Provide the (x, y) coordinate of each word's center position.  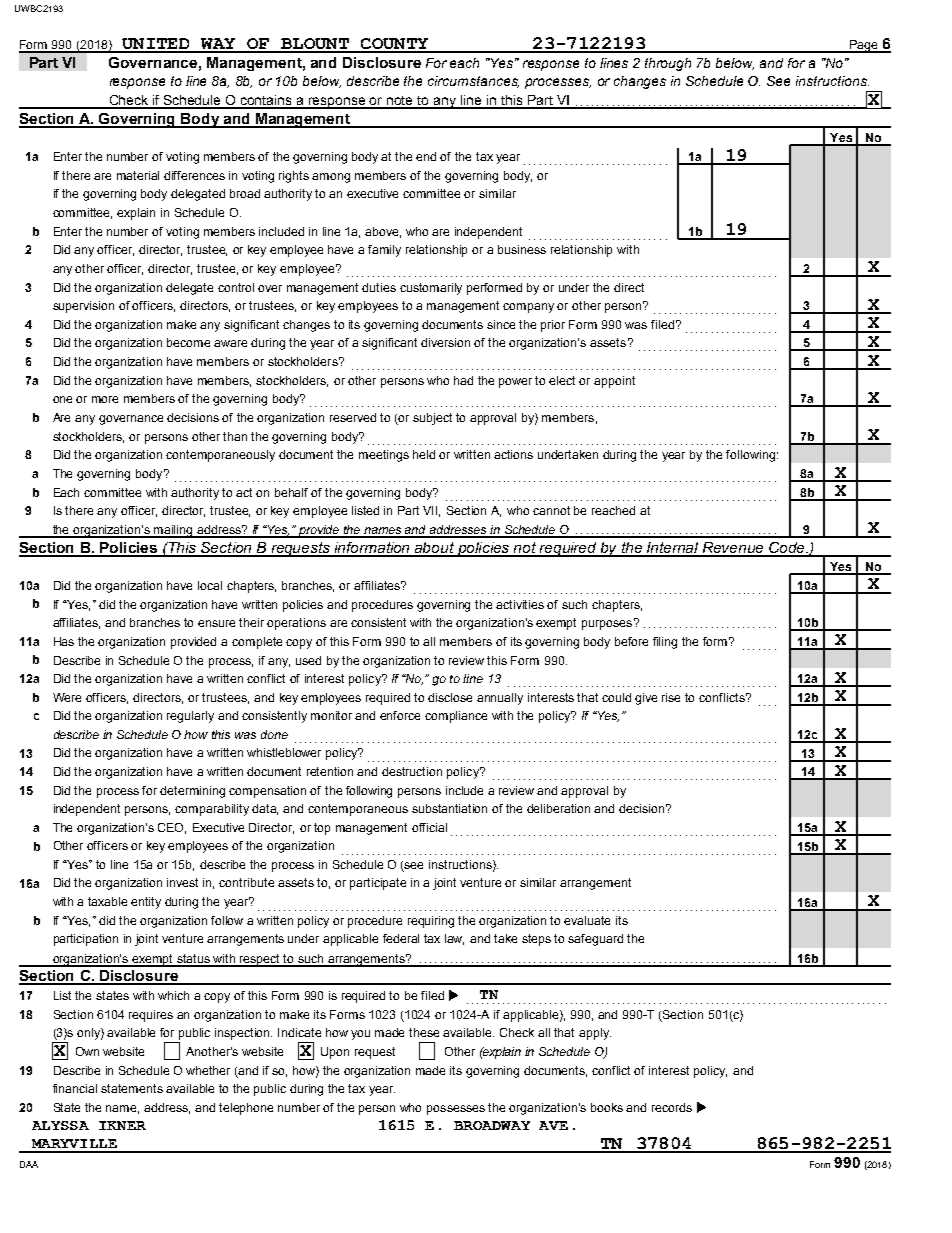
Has (64, 641)
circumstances (473, 82)
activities (520, 604)
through (668, 64)
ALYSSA (60, 1125)
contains (267, 101)
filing (665, 643)
